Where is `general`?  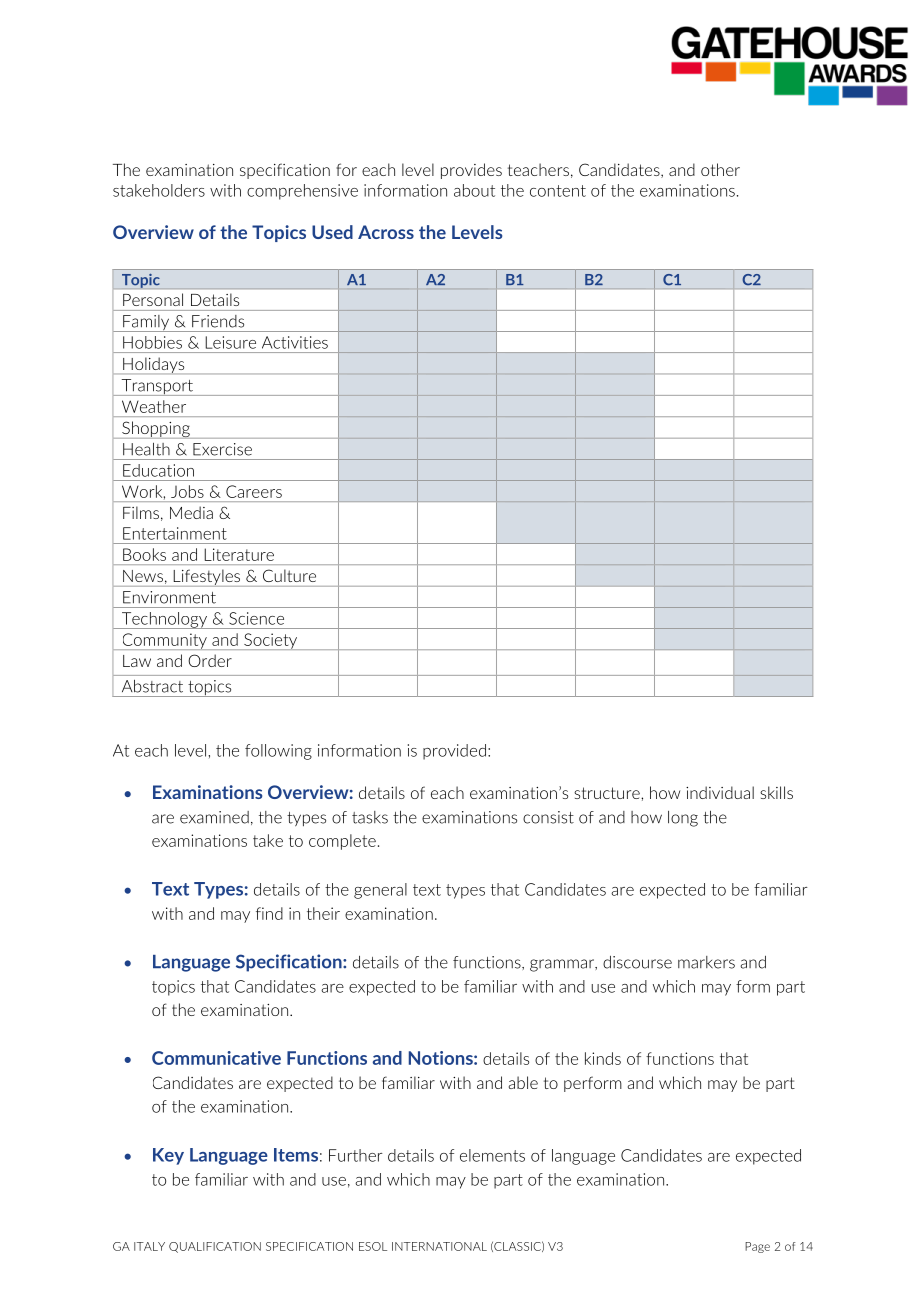 general is located at coordinates (380, 891).
